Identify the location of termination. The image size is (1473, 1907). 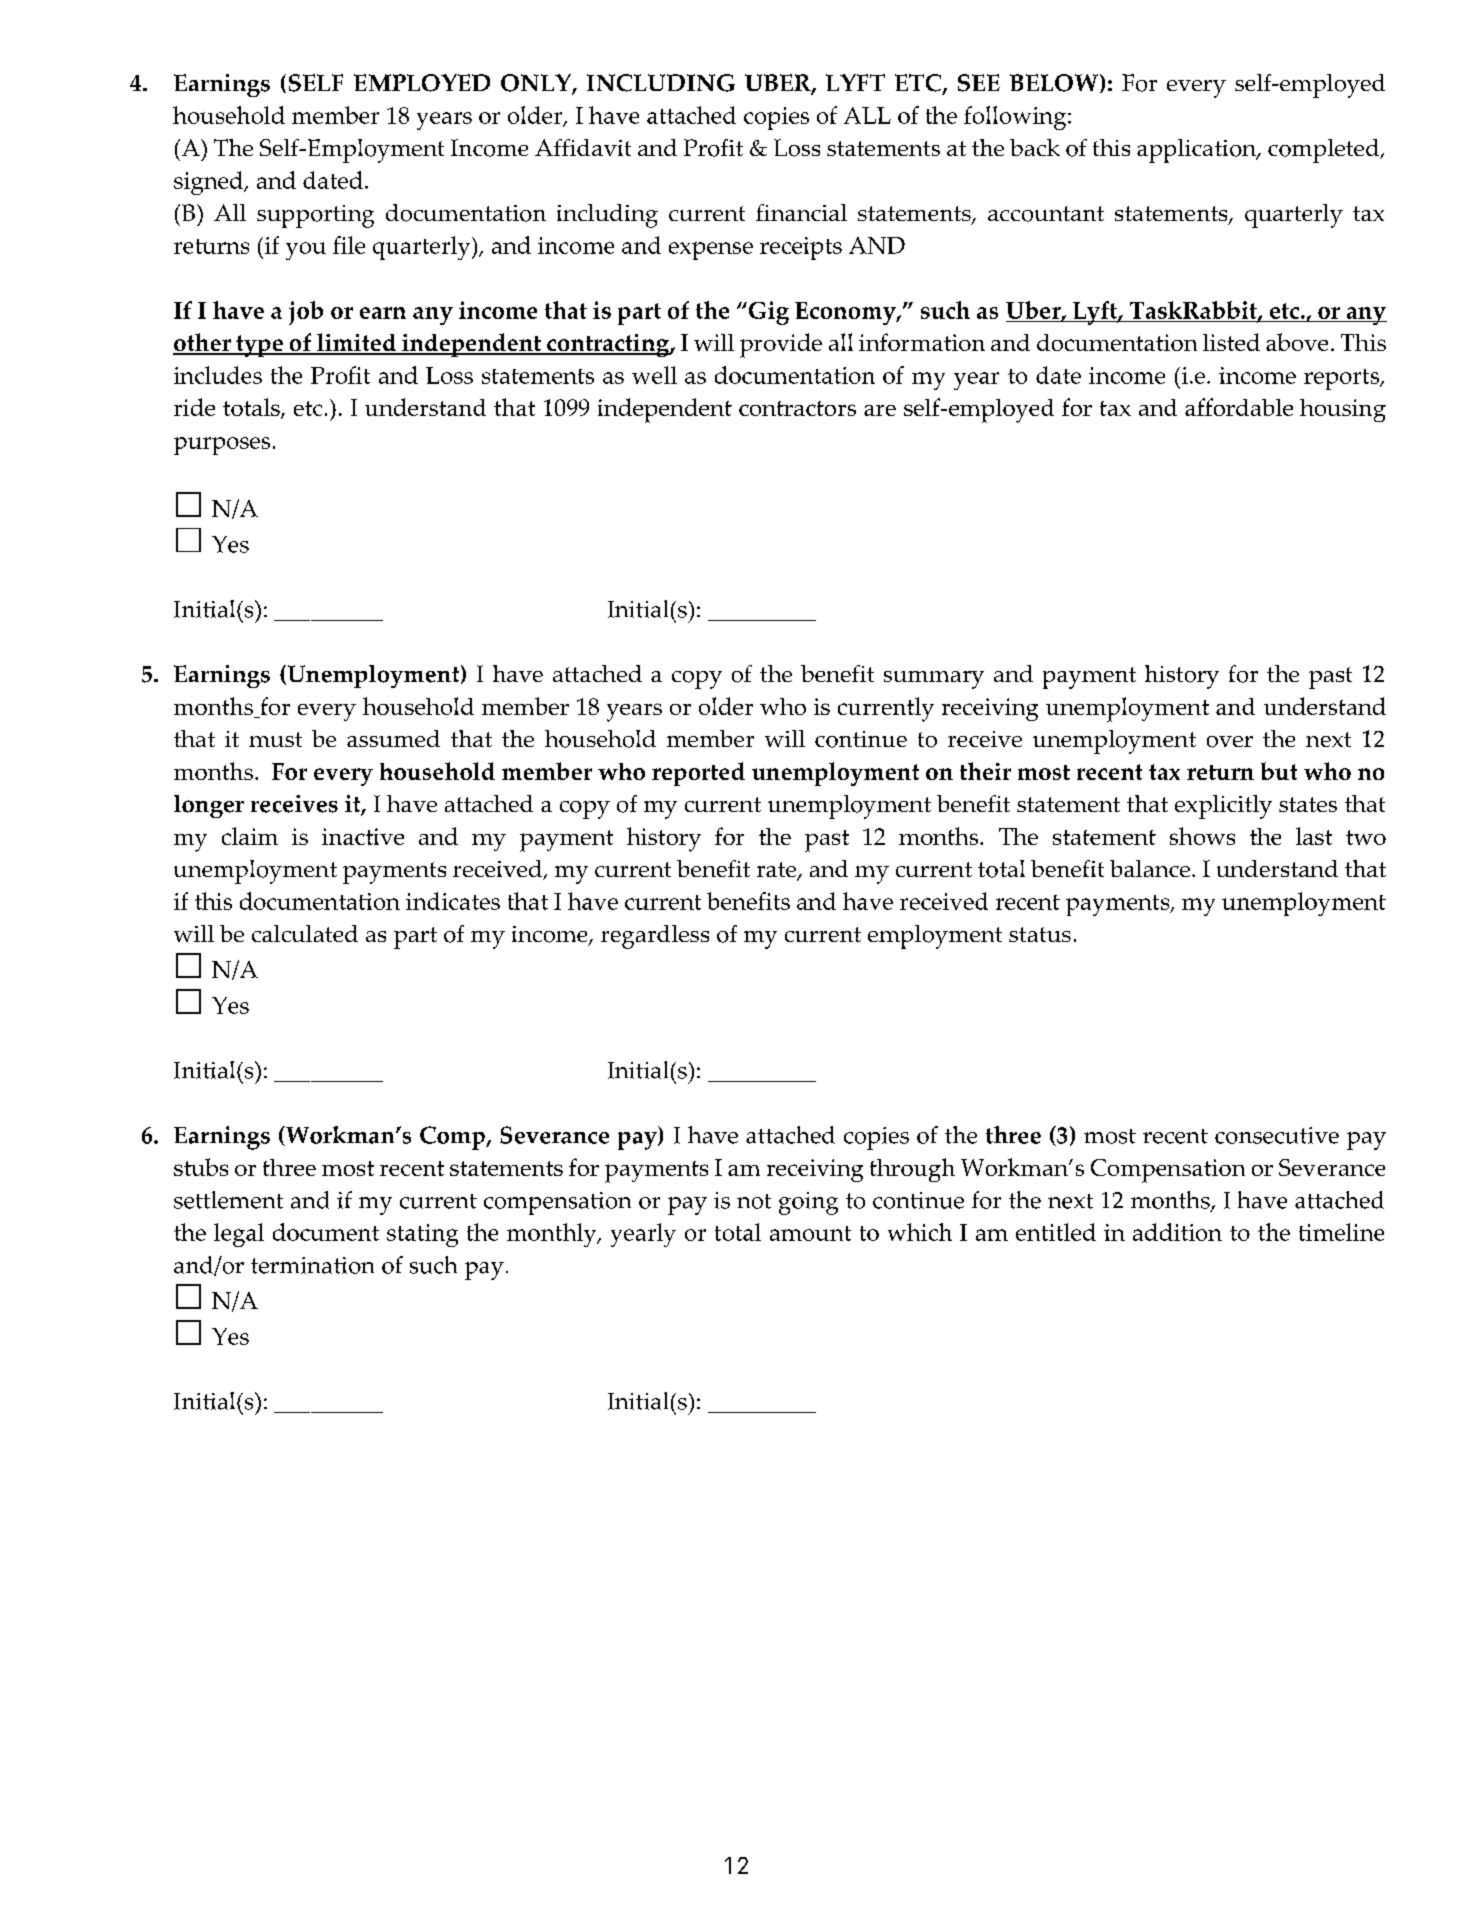
(312, 1265).
